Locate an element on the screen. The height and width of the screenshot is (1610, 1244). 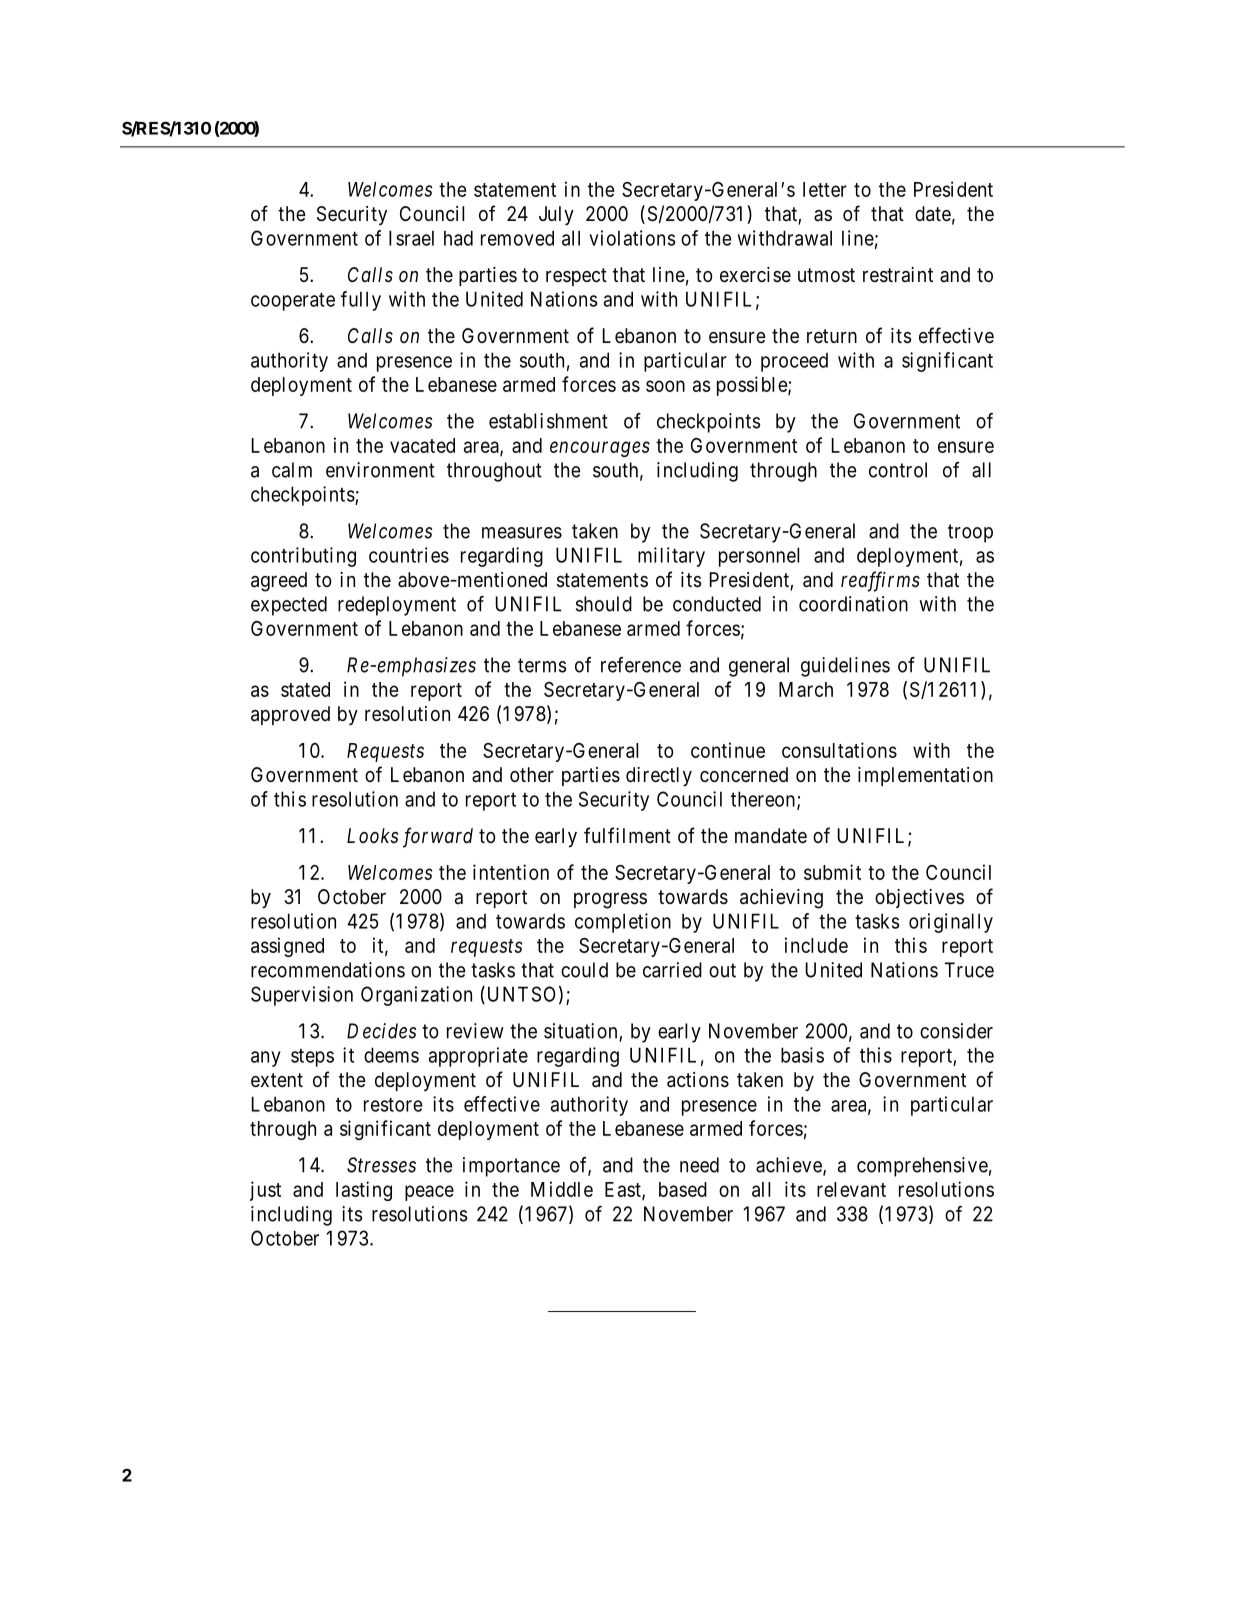
control is located at coordinates (898, 470).
